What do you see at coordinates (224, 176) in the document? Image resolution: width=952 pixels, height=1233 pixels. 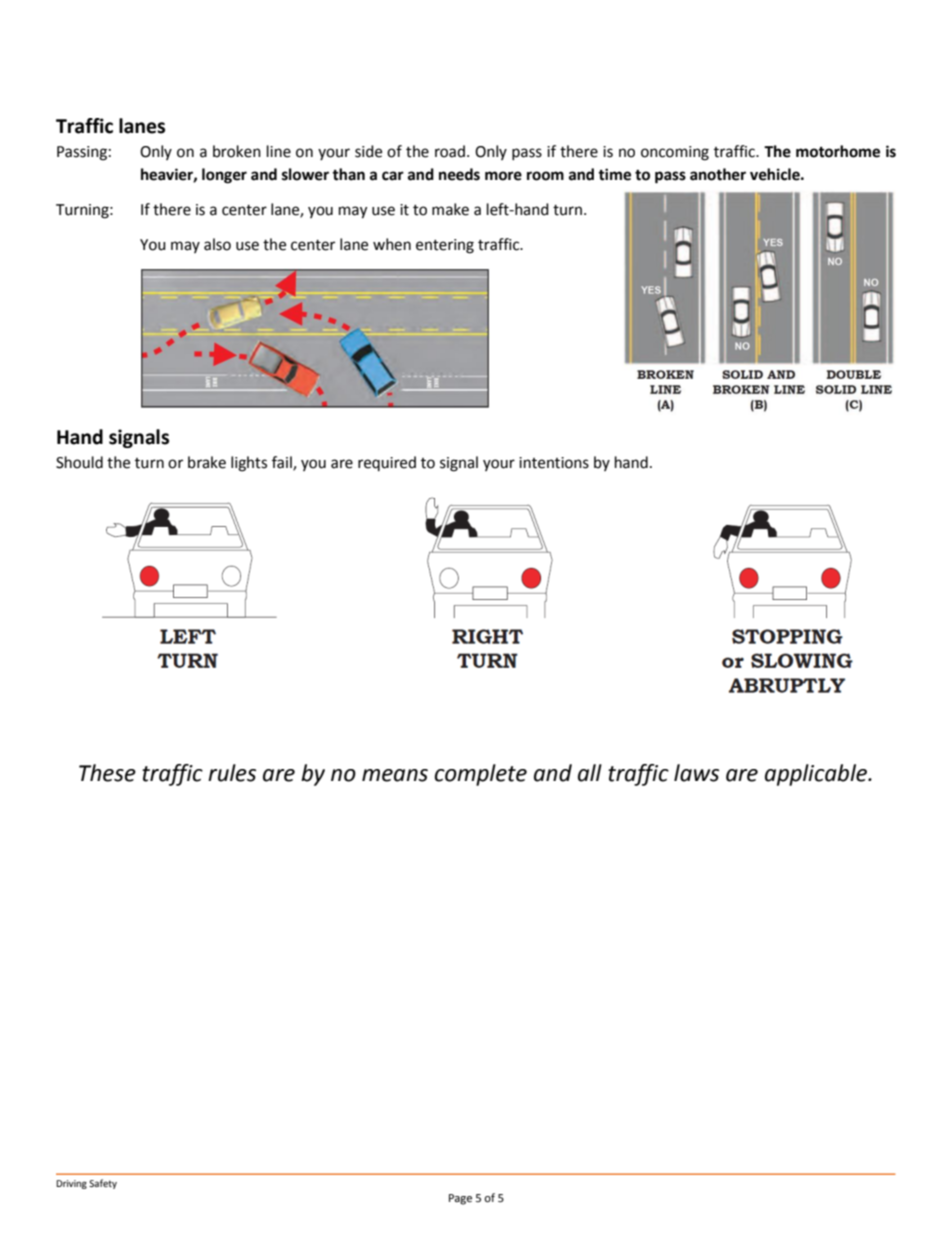 I see `longer` at bounding box center [224, 176].
